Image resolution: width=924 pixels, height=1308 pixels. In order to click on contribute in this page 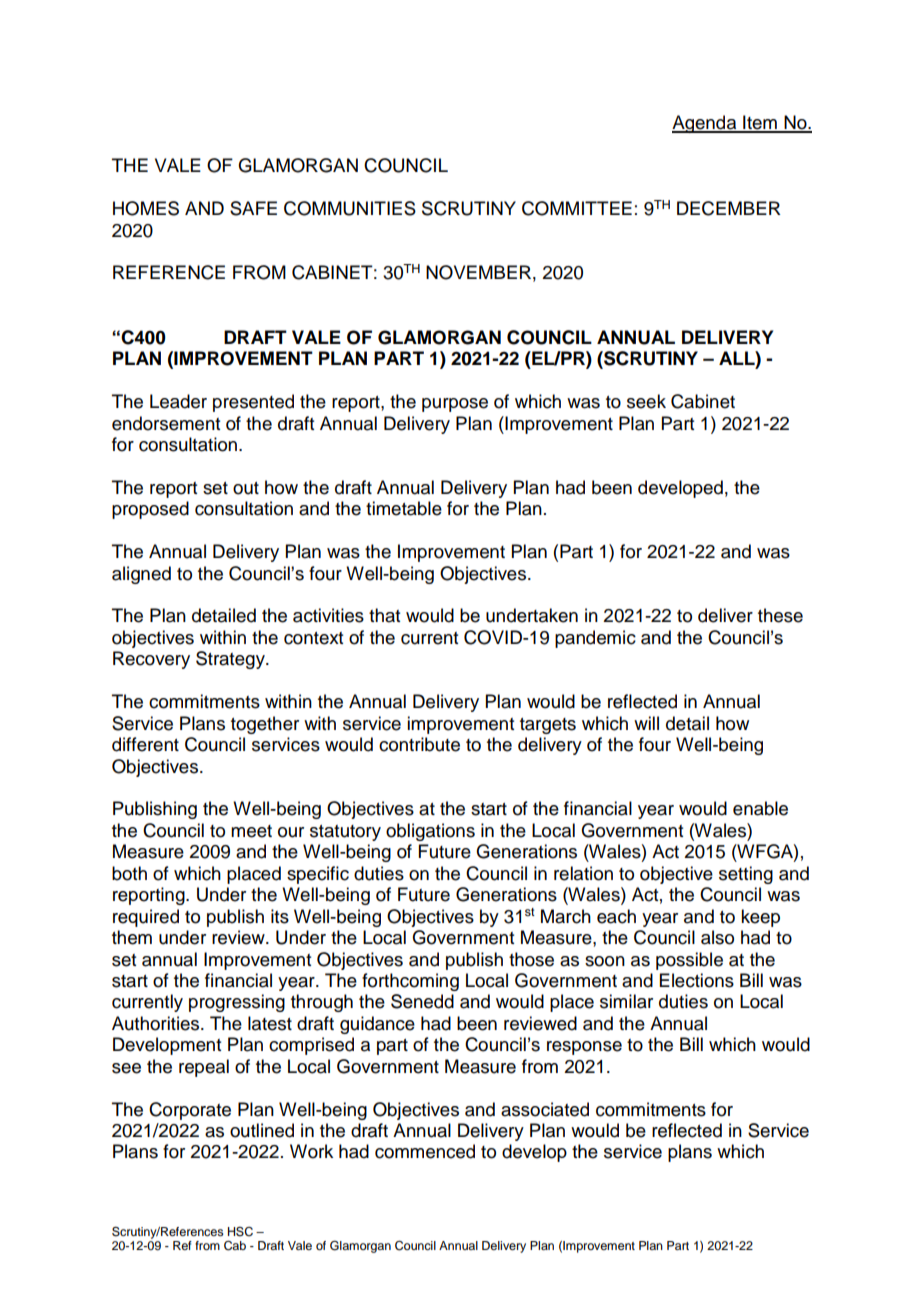, I will do `click(419, 744)`.
